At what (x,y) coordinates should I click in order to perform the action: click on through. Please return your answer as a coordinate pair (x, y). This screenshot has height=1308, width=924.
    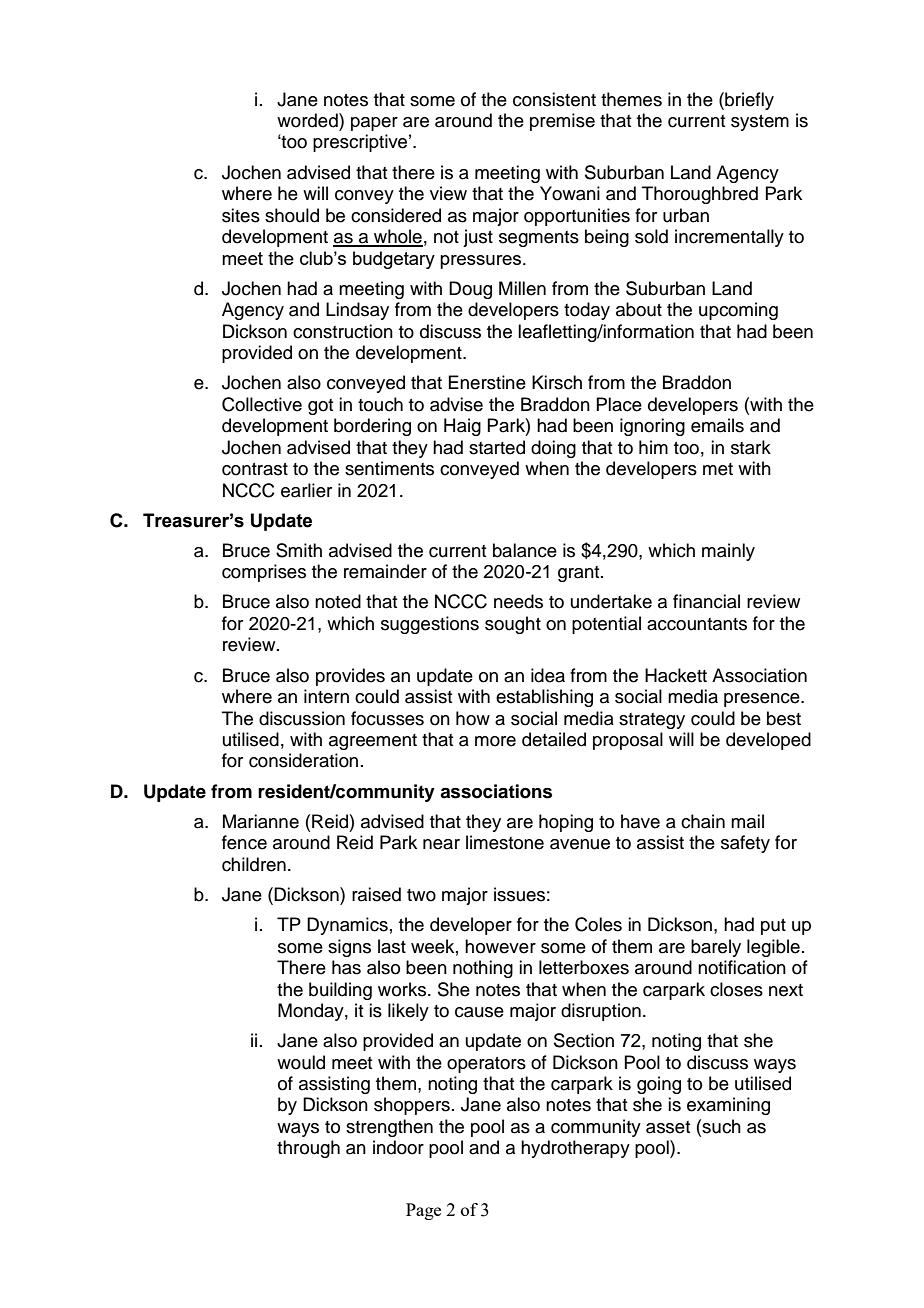
    Looking at the image, I should click on (308, 1149).
